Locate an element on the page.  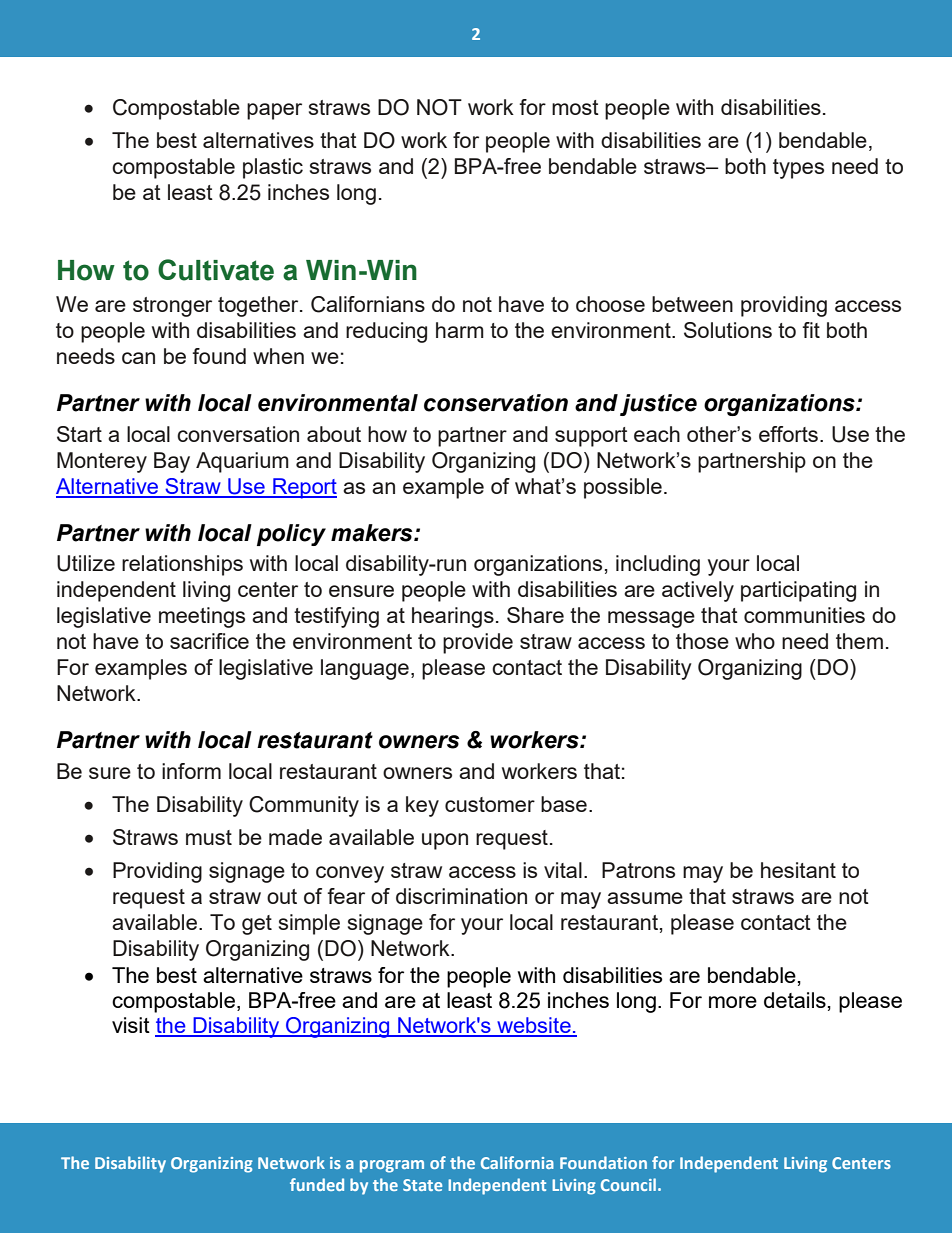
funded is located at coordinates (317, 1184).
